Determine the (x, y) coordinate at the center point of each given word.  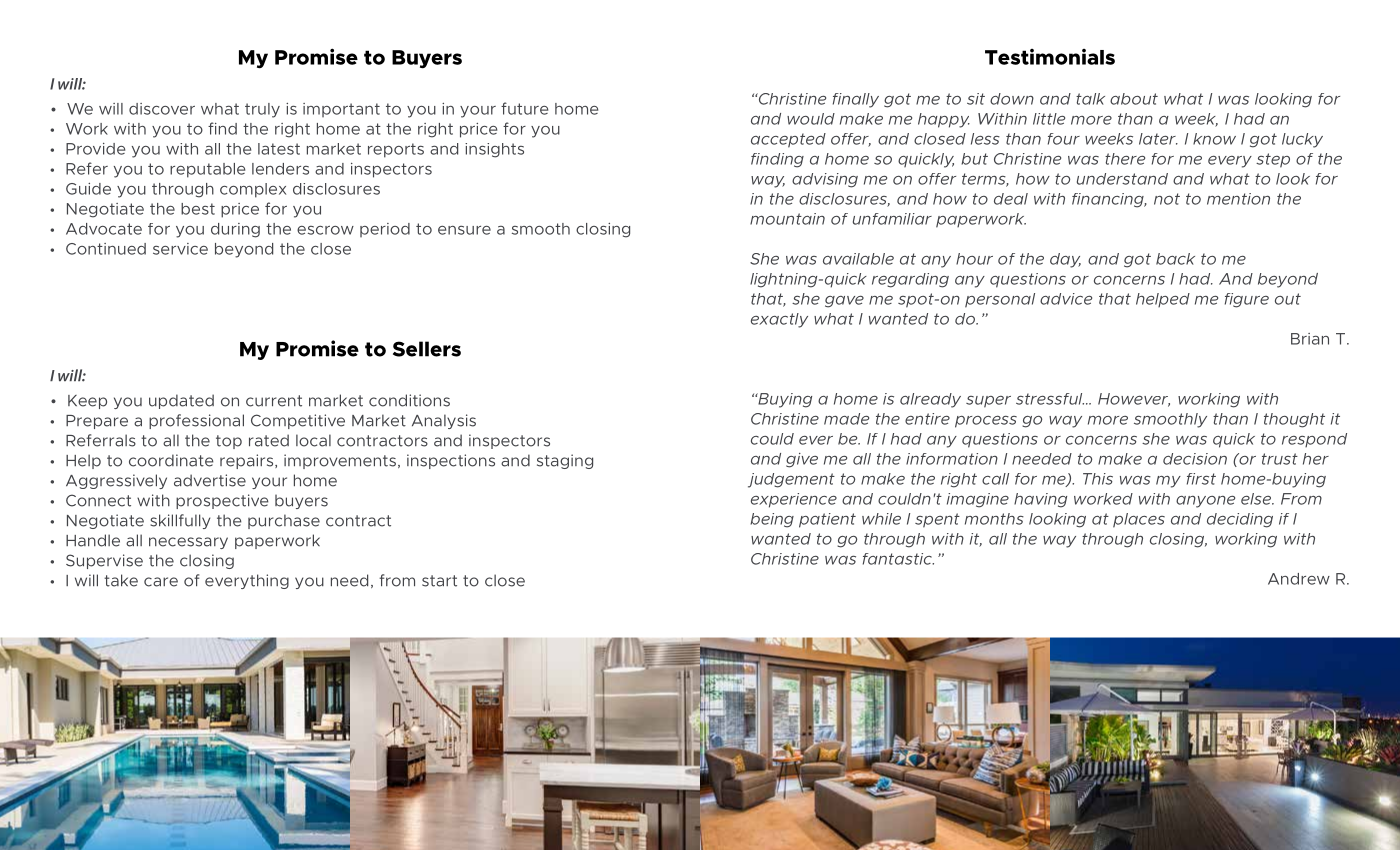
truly (262, 110)
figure (1247, 300)
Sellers (427, 349)
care (161, 582)
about (1134, 99)
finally (856, 100)
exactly (779, 320)
